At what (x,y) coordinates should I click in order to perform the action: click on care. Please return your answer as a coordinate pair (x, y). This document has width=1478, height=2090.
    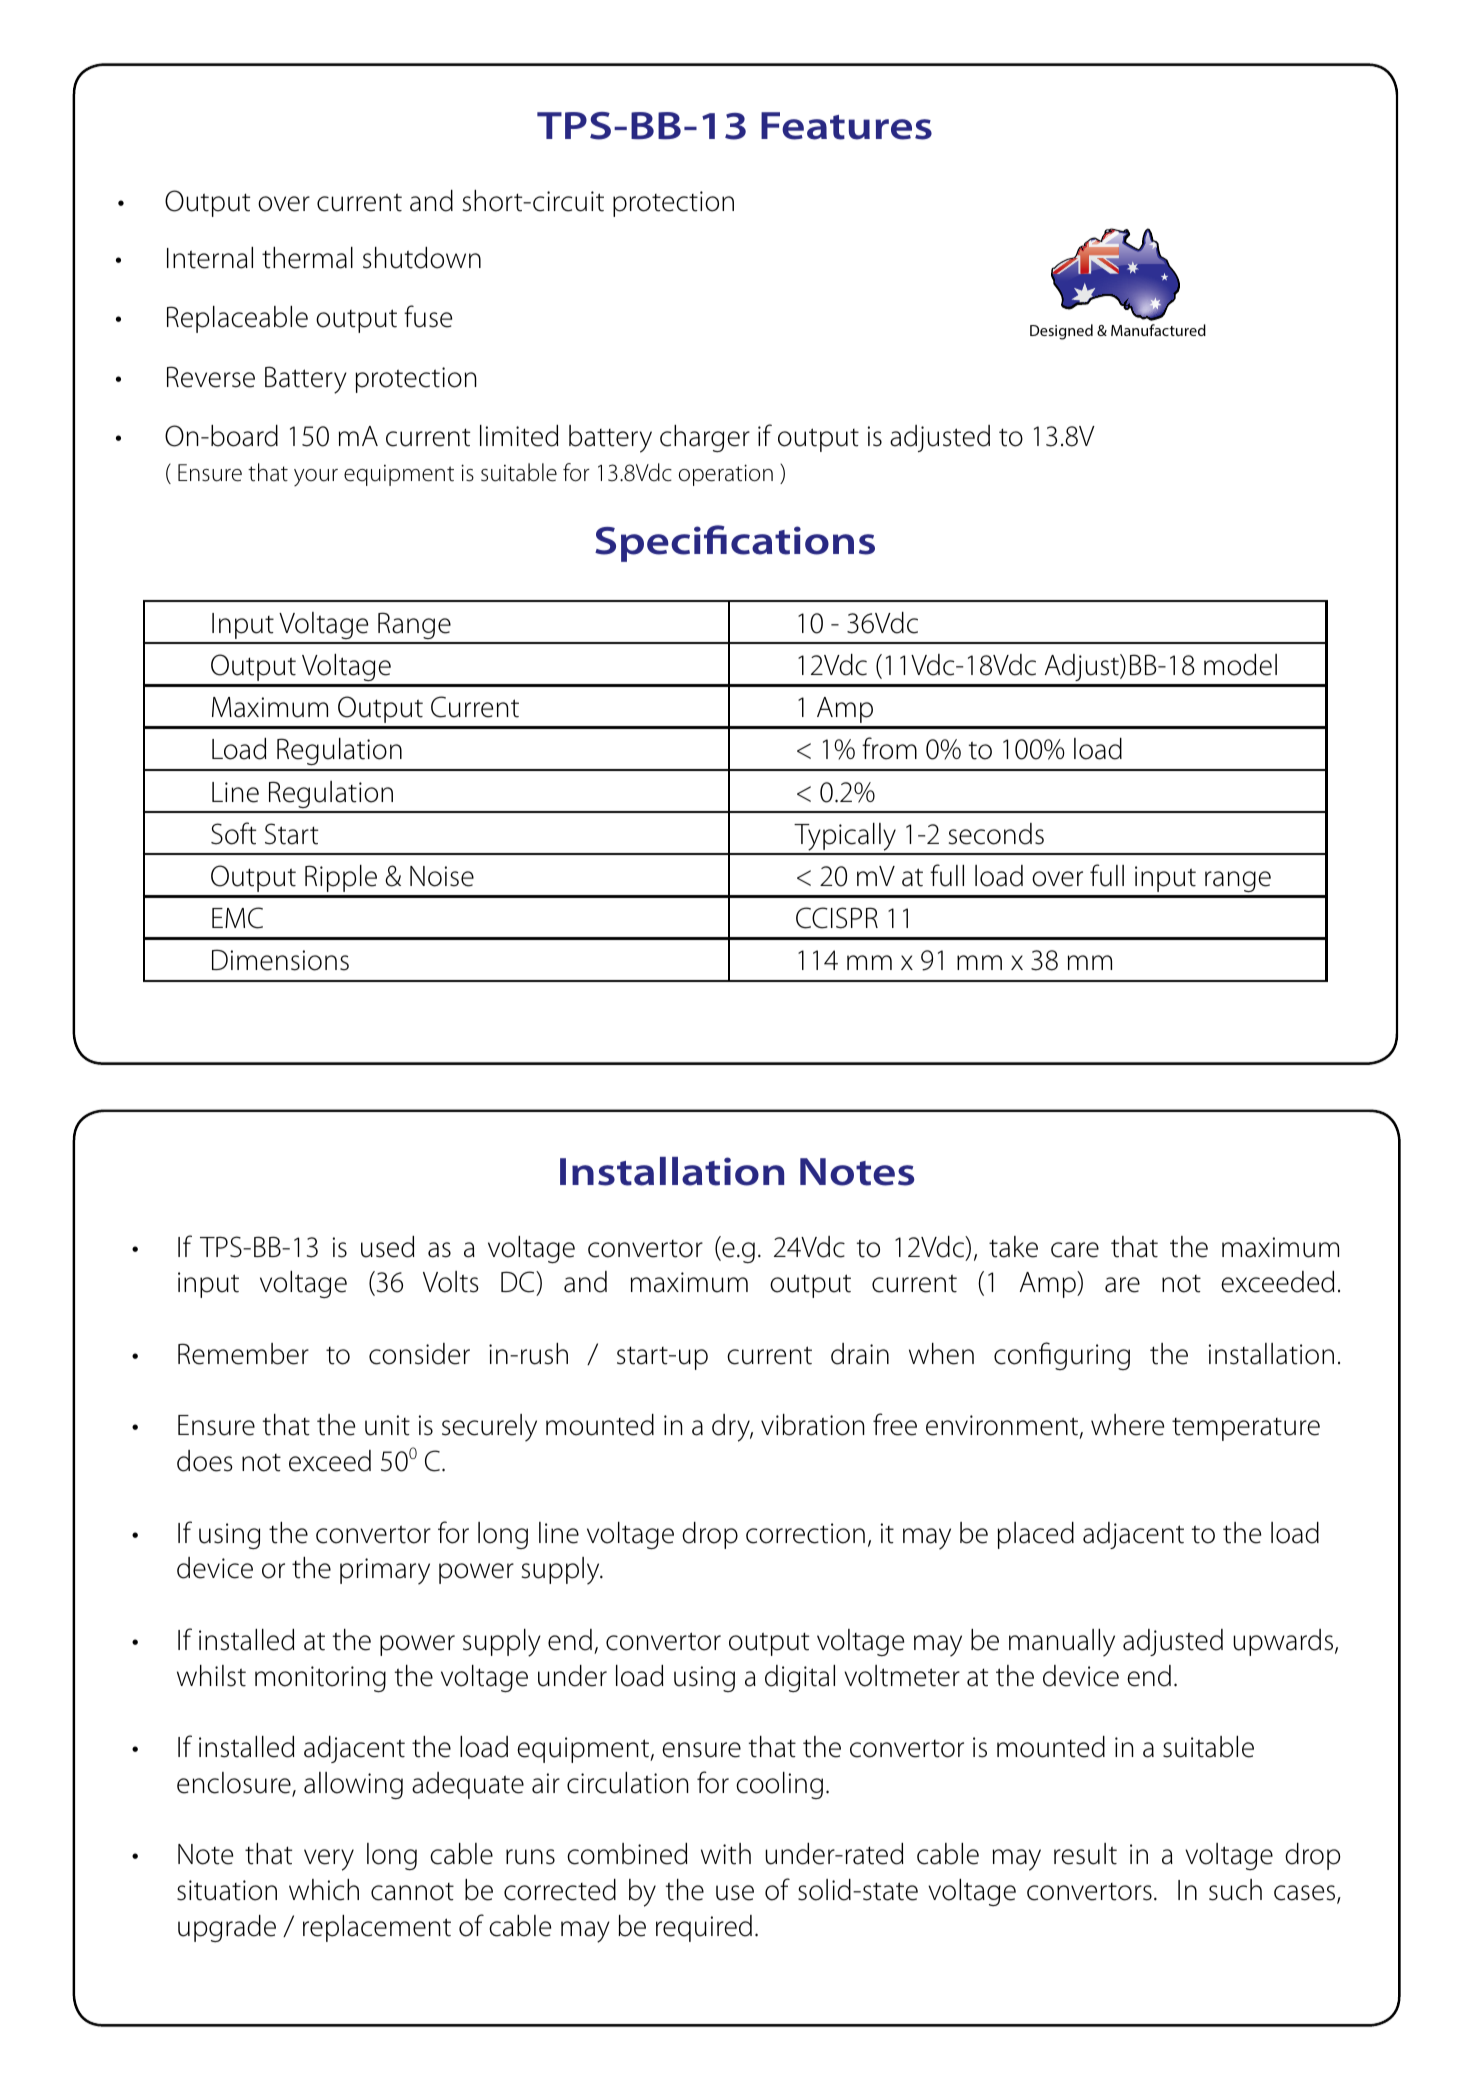
    Looking at the image, I should click on (1075, 1250).
